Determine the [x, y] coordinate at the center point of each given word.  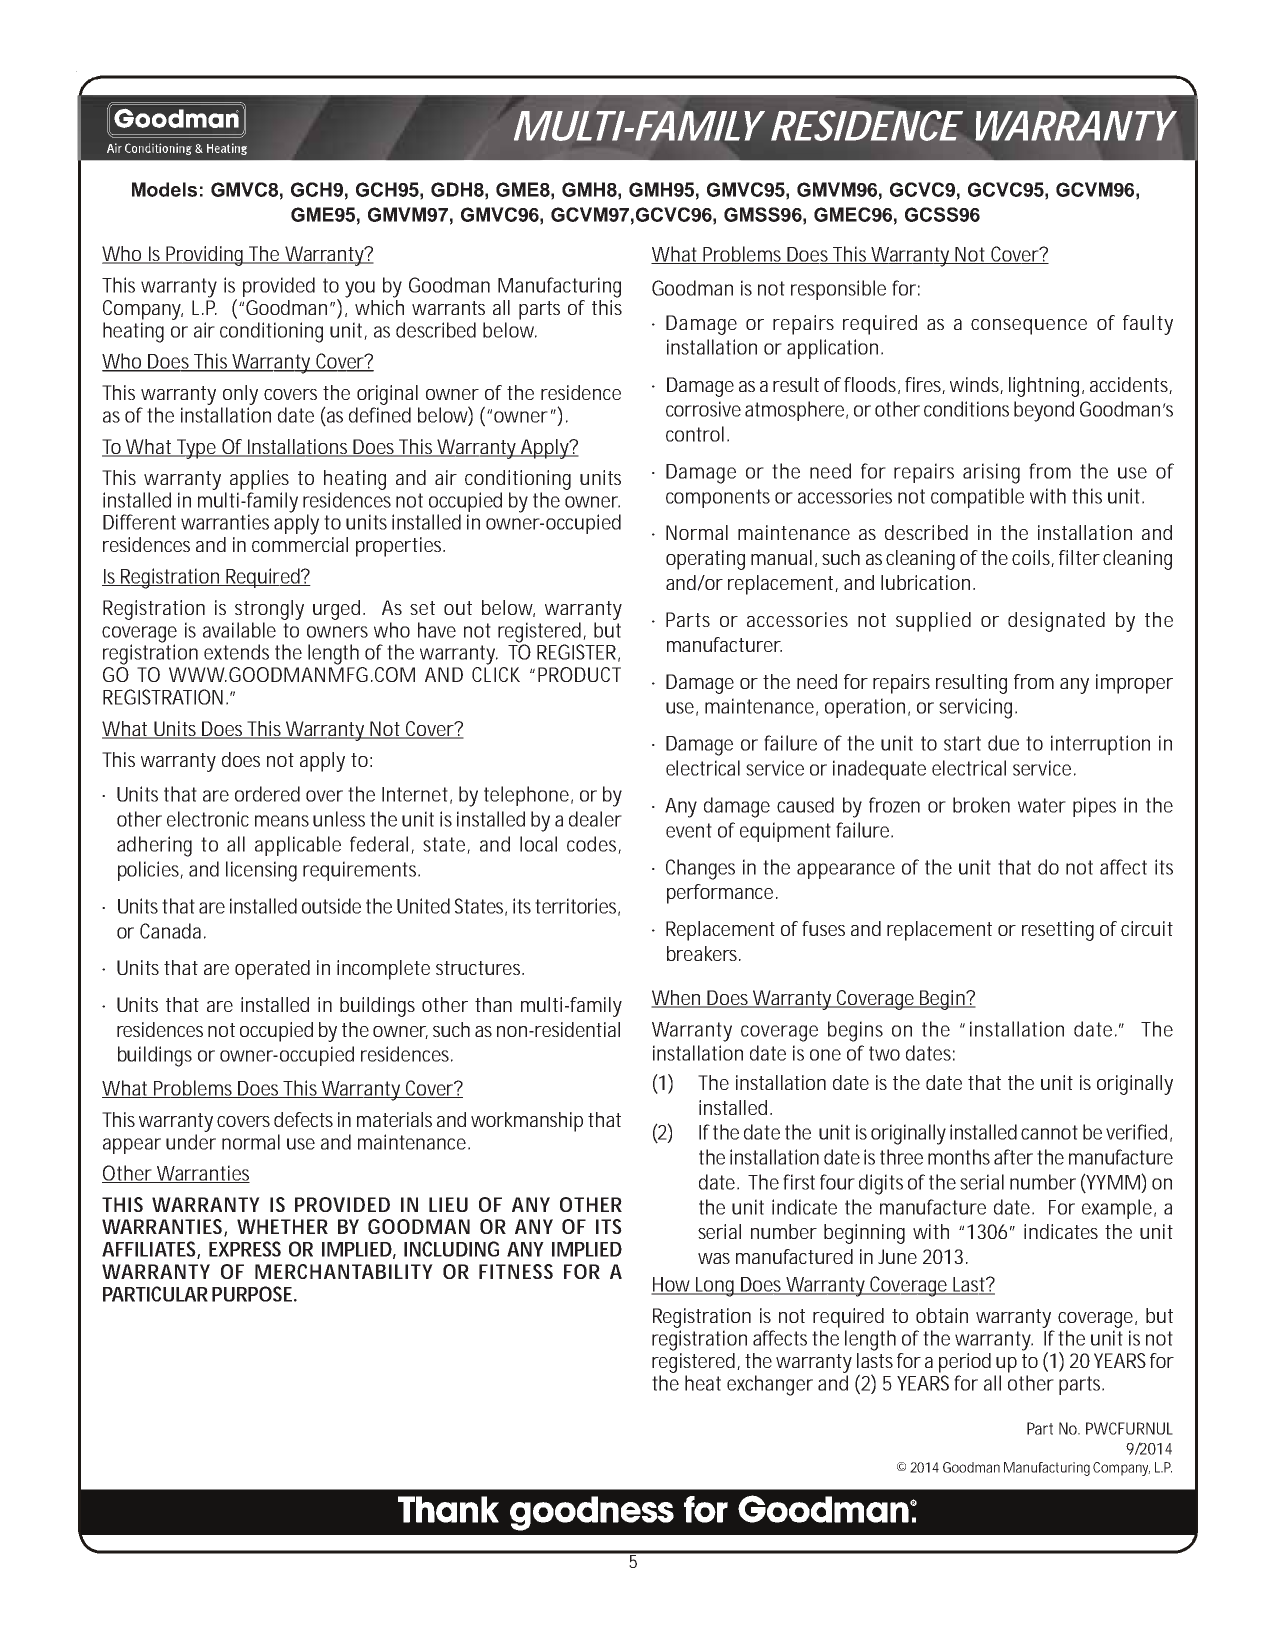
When [677, 999]
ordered [267, 794]
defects [303, 1119]
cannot [1049, 1132]
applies [259, 480]
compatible [977, 498]
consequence [1029, 327]
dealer [595, 819]
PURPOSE [252, 1294]
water [1042, 805]
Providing [205, 256]
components [718, 498]
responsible [838, 290]
